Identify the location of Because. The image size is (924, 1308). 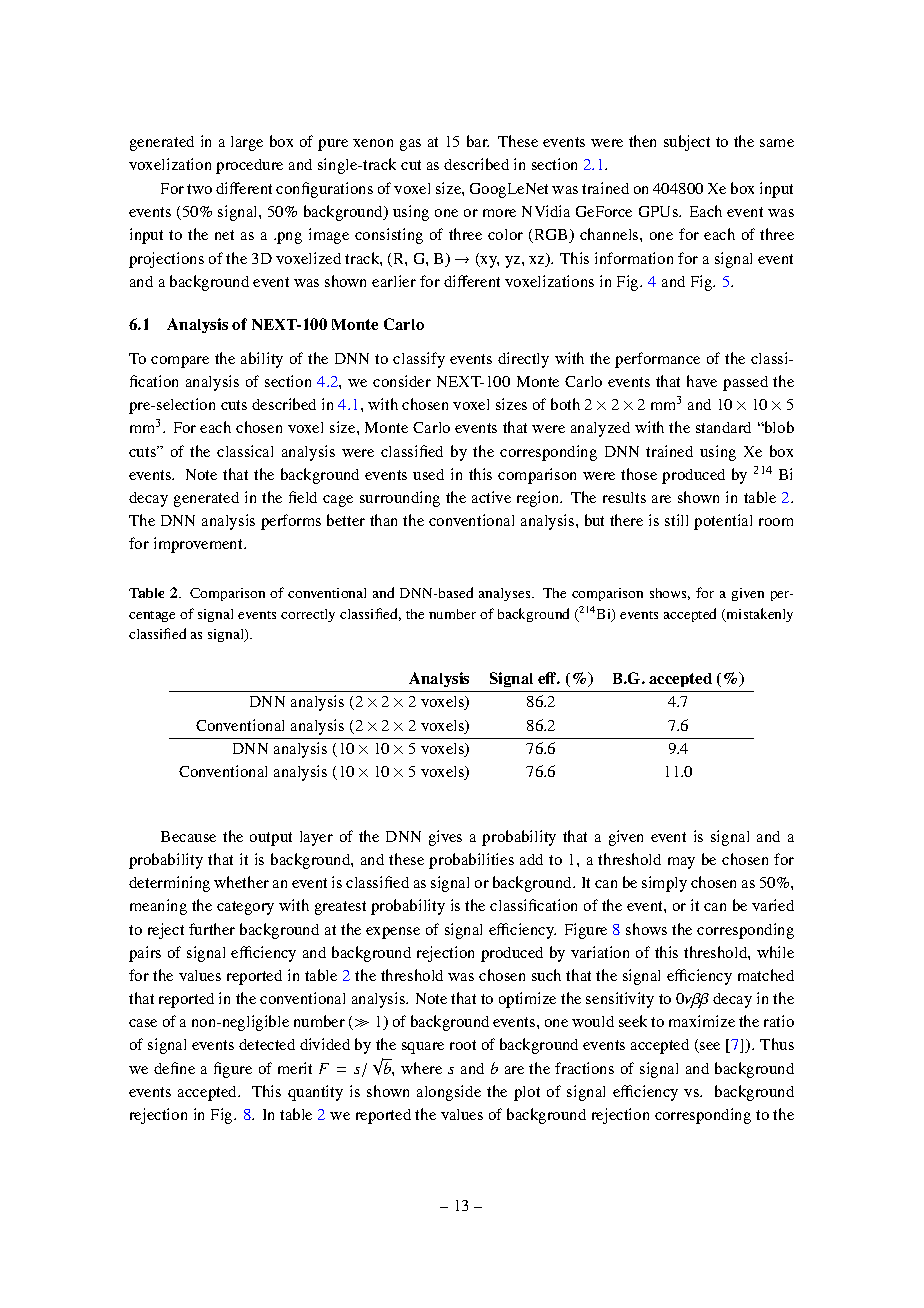
(188, 836).
